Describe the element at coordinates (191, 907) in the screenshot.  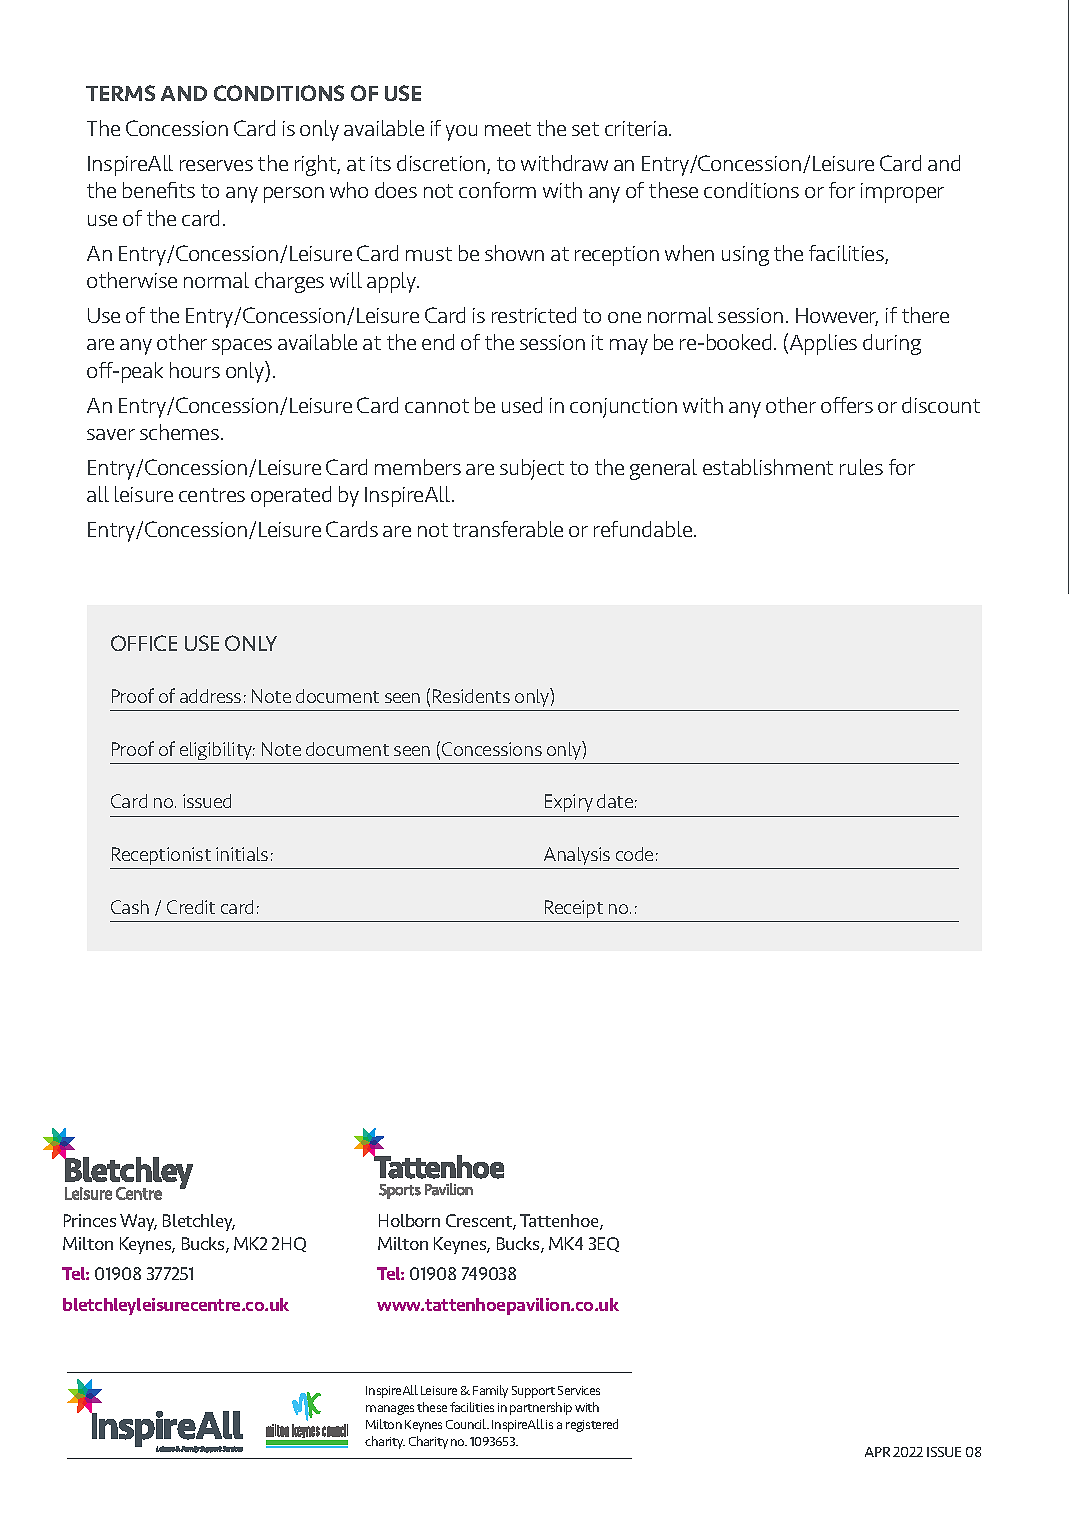
I see `Credit` at that location.
